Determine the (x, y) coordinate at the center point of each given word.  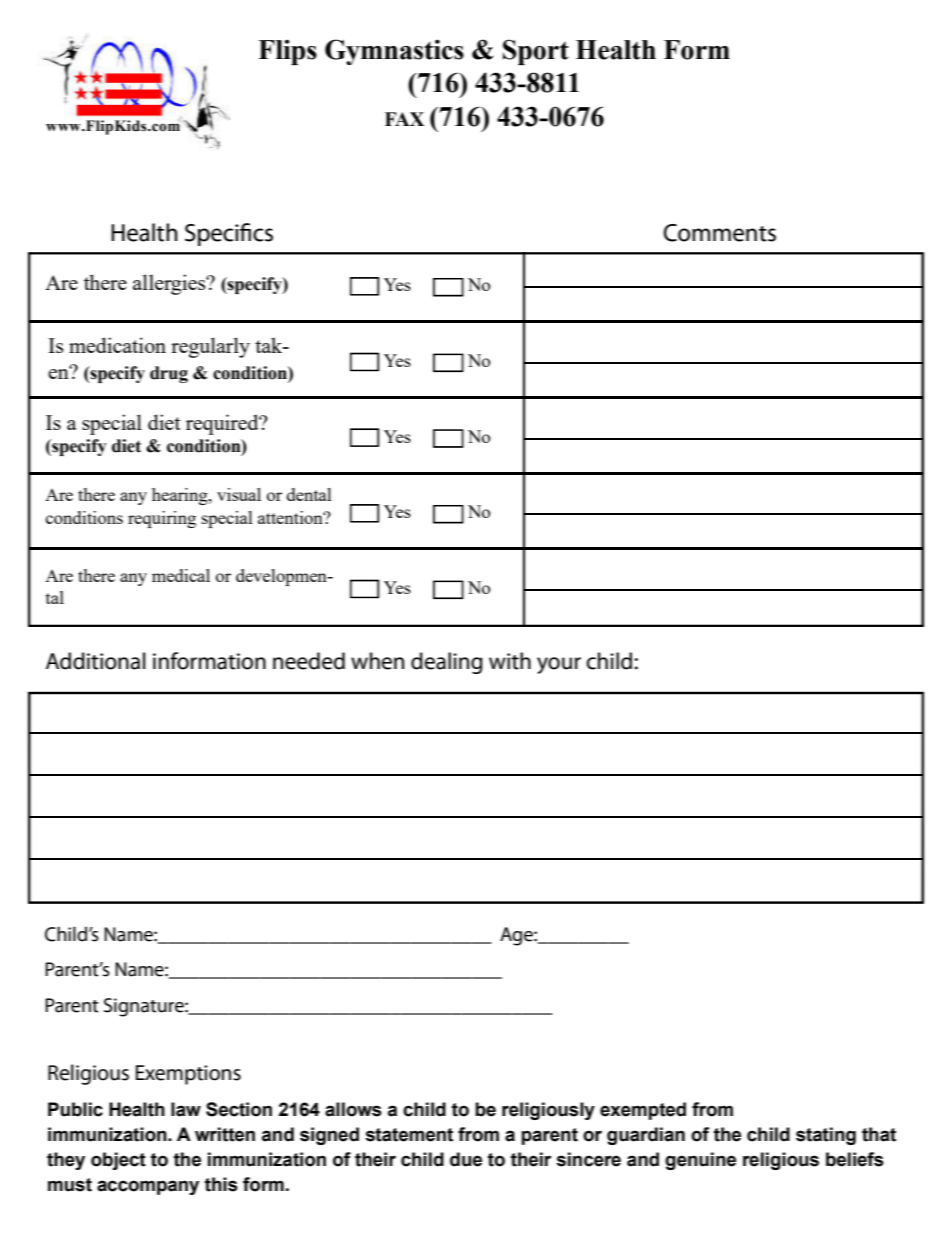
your (559, 665)
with (510, 661)
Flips (287, 52)
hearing (181, 496)
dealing (447, 663)
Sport (536, 52)
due (466, 1159)
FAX (404, 119)
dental (309, 494)
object (118, 1161)
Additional (96, 661)
